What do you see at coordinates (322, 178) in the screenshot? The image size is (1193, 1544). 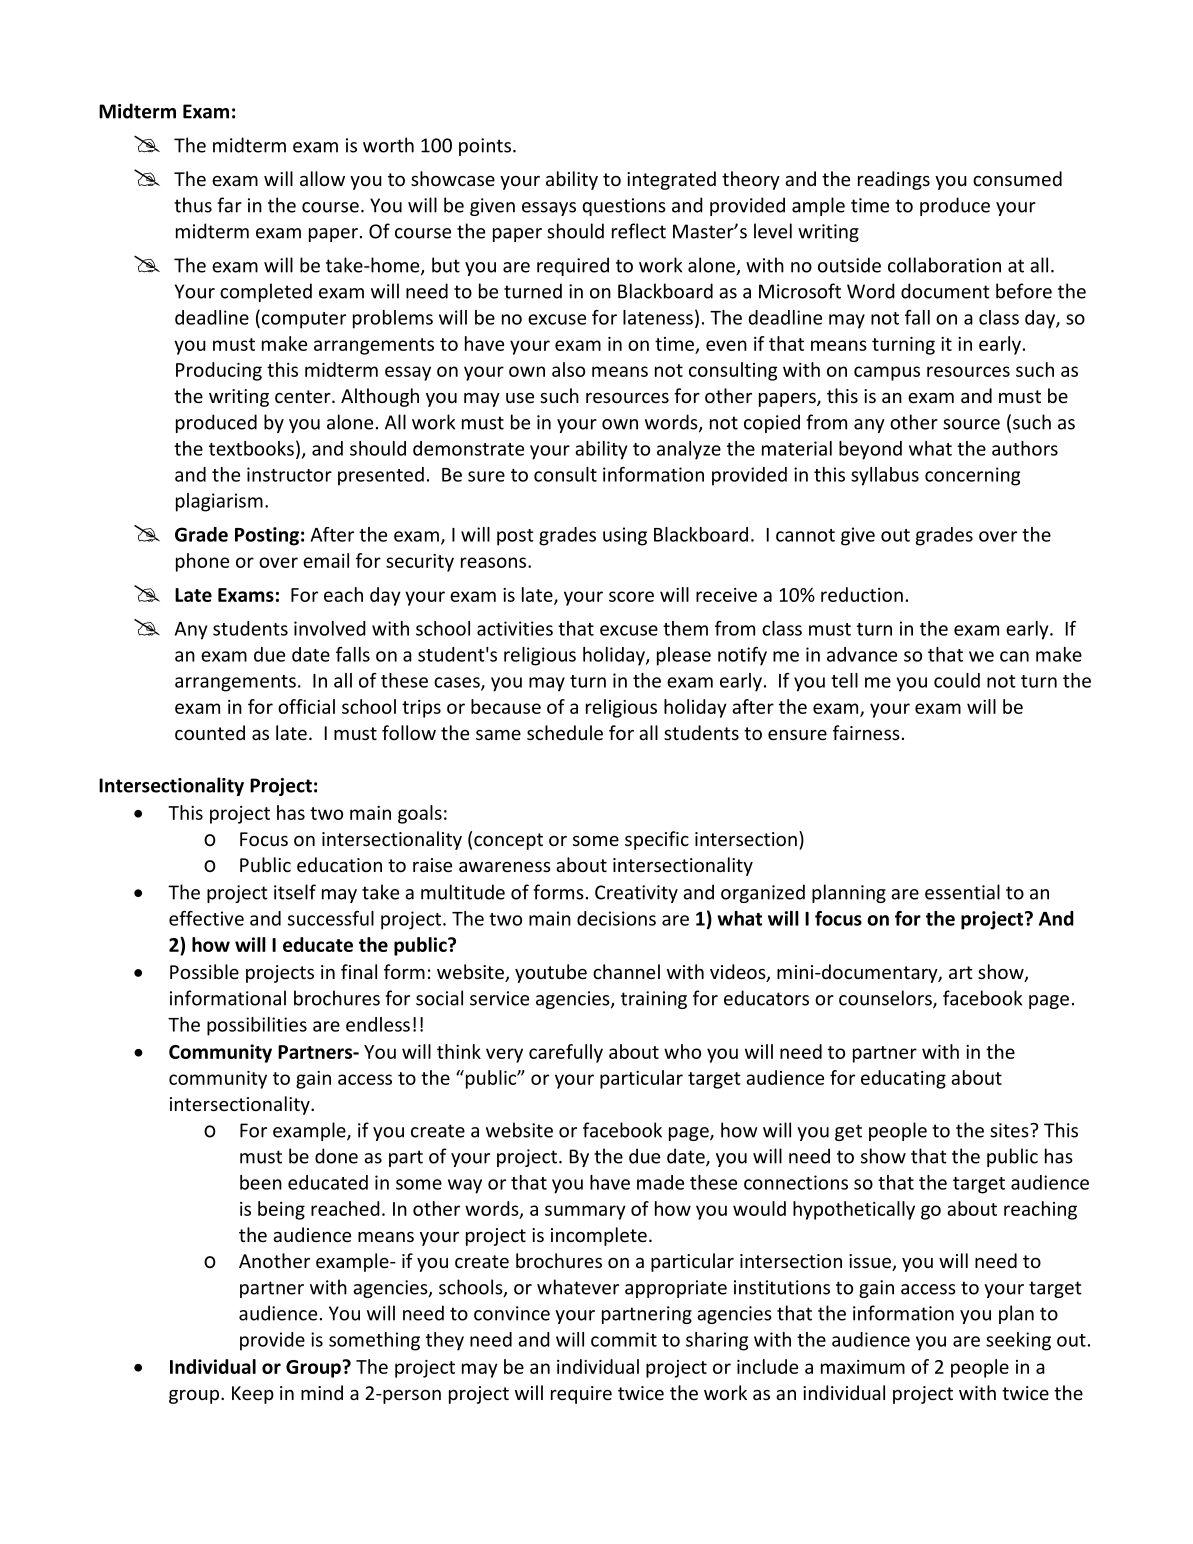 I see `allow` at bounding box center [322, 178].
